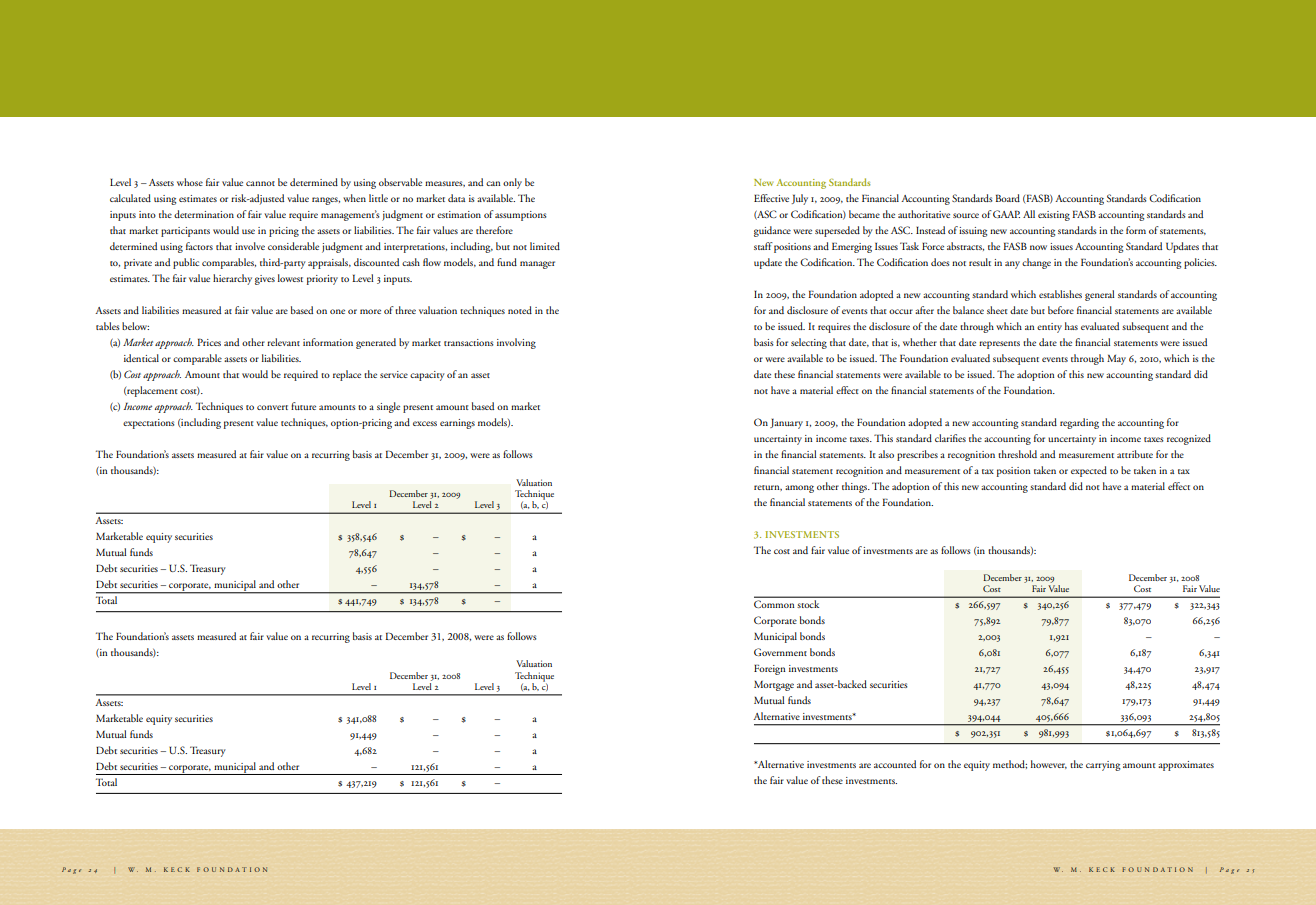 Image resolution: width=1316 pixels, height=905 pixels. I want to click on however, so click(1049, 764).
